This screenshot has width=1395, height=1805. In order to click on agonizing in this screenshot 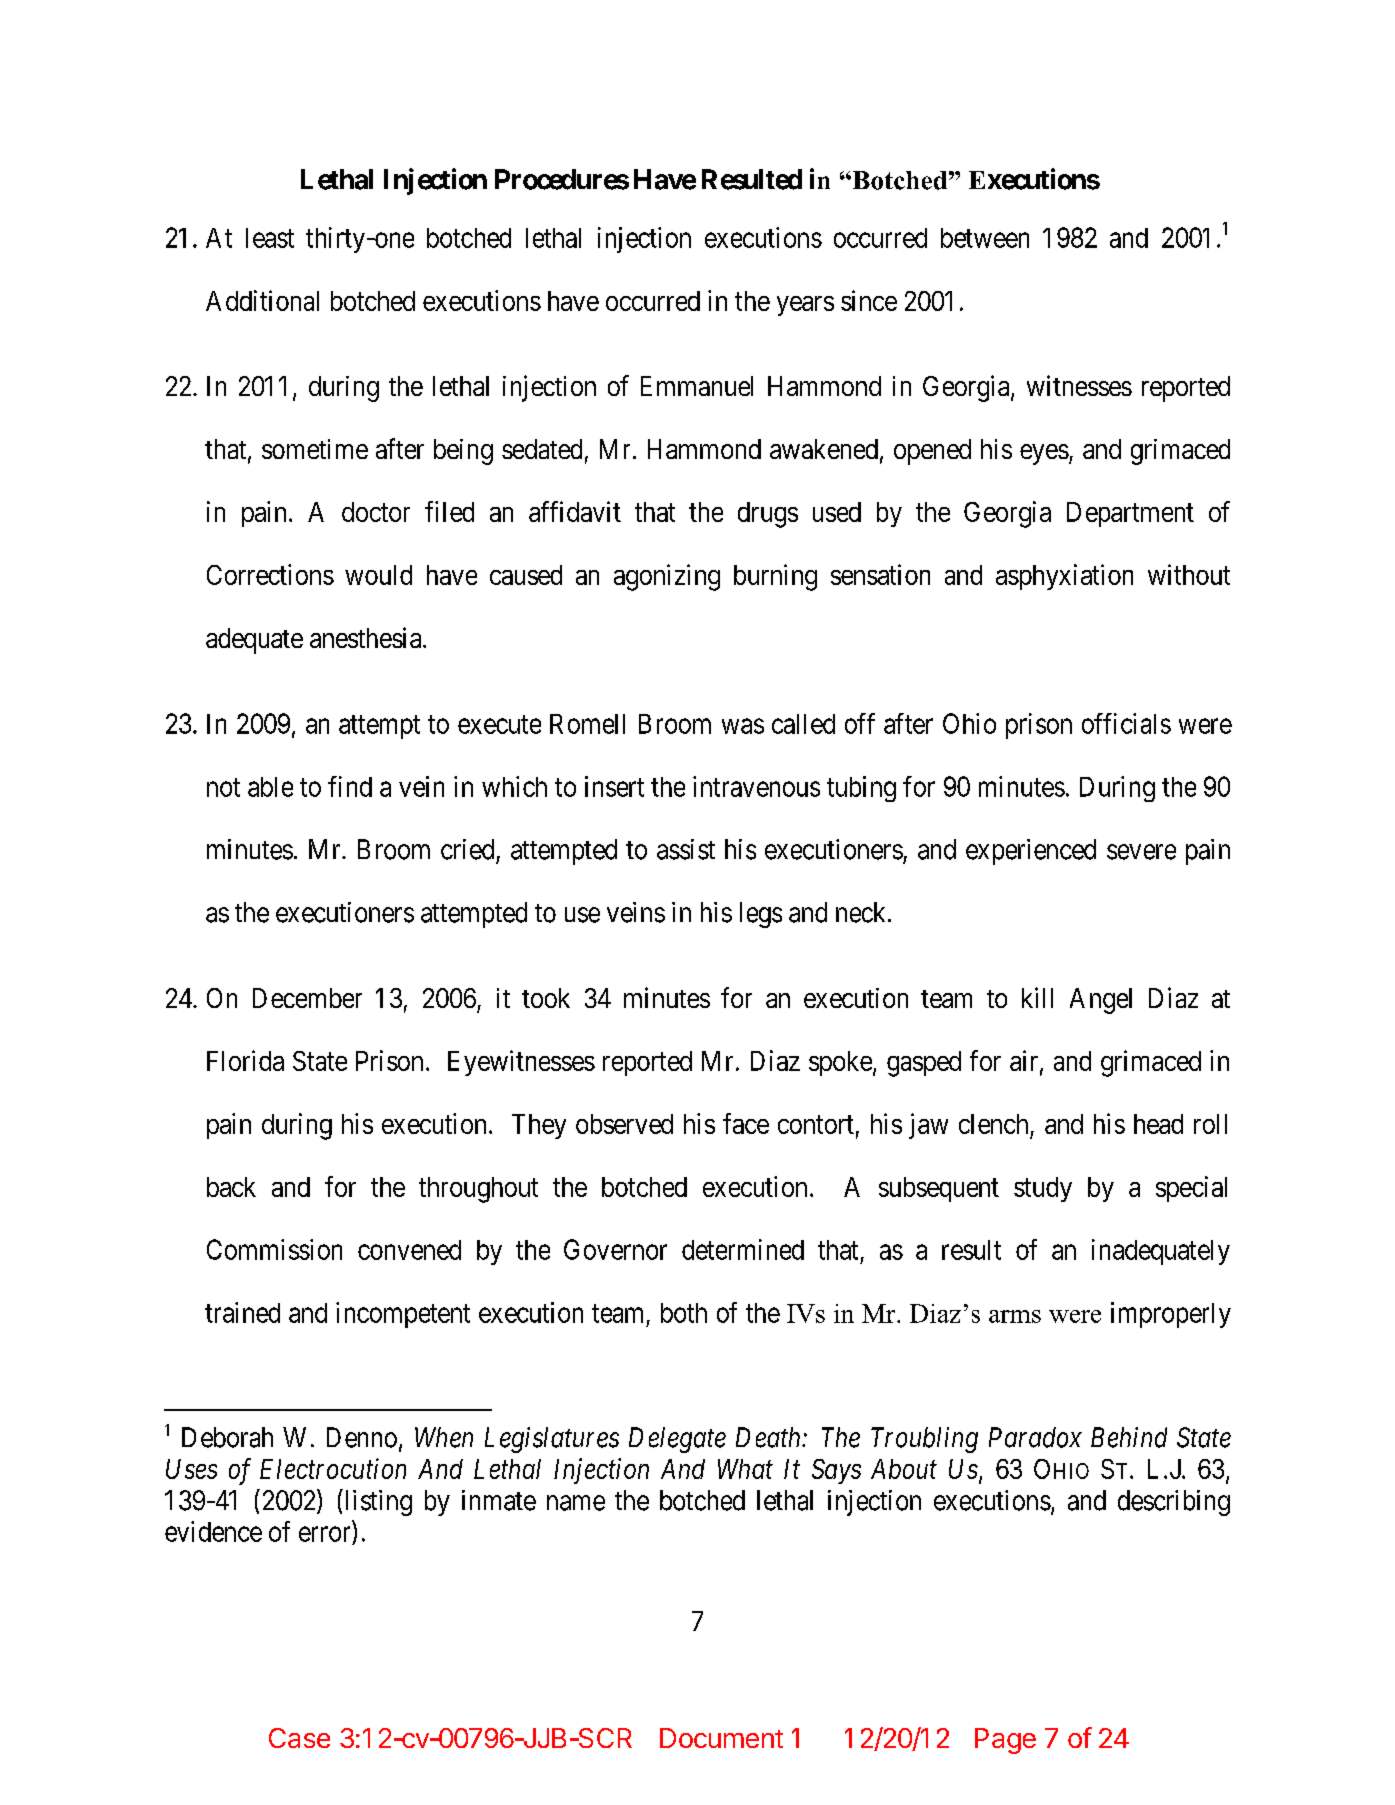, I will do `click(667, 577)`.
